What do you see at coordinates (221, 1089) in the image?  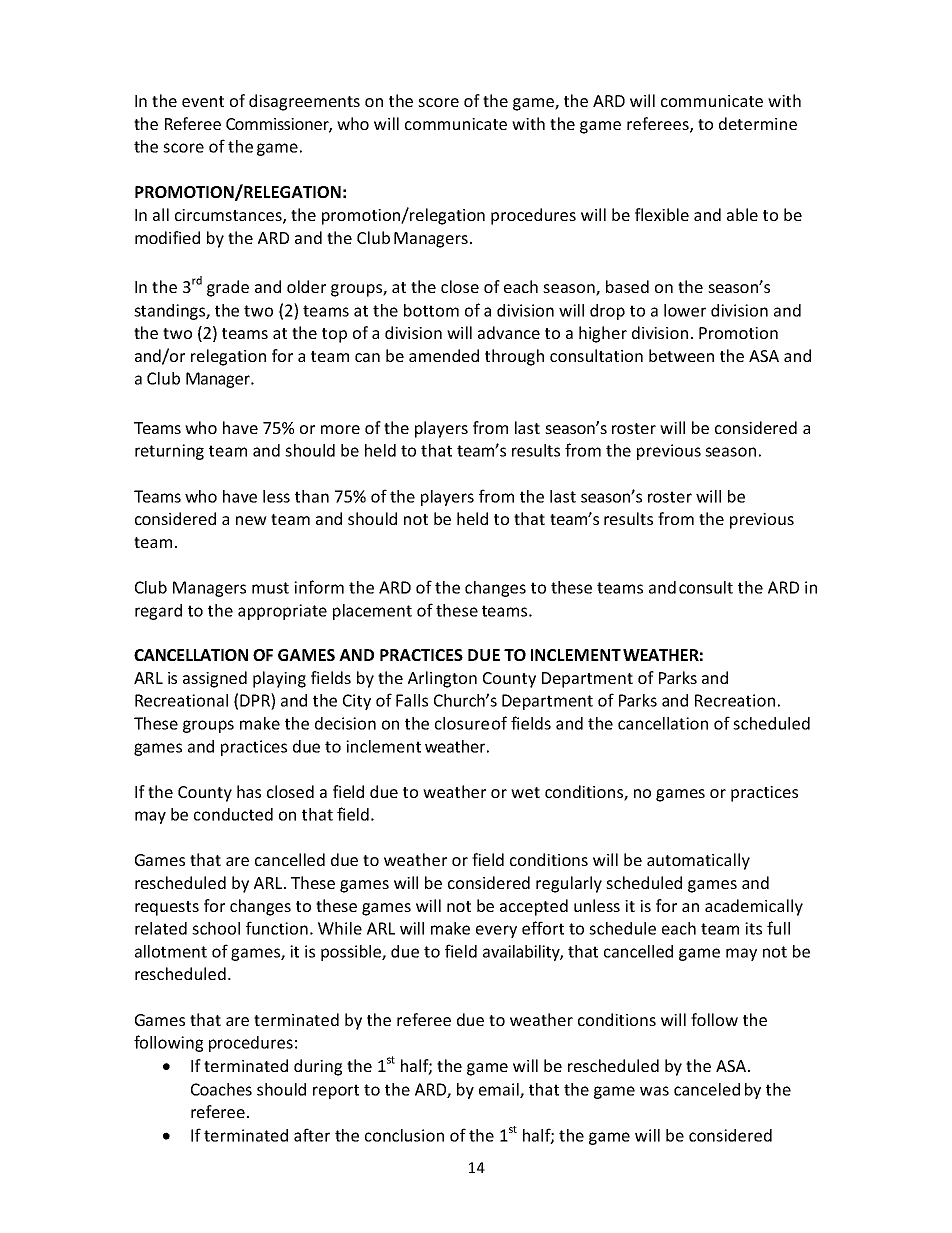 I see `Coaches` at bounding box center [221, 1089].
